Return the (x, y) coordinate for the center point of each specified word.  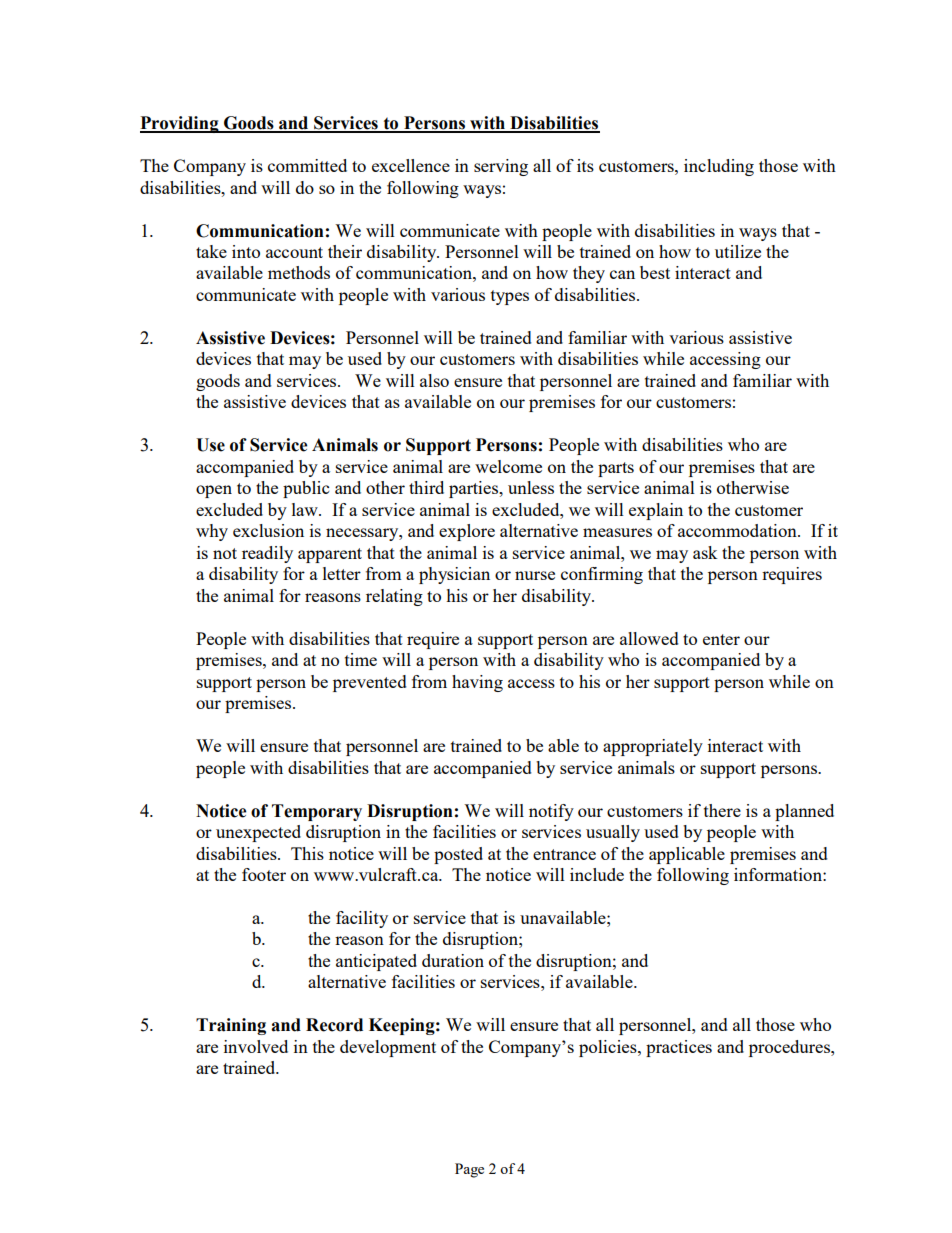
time (361, 659)
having (477, 683)
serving (501, 167)
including (719, 167)
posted (458, 855)
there (722, 810)
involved (256, 1046)
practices (679, 1048)
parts (616, 469)
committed (307, 165)
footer (264, 874)
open (214, 491)
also (434, 380)
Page (469, 1170)
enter (721, 639)
